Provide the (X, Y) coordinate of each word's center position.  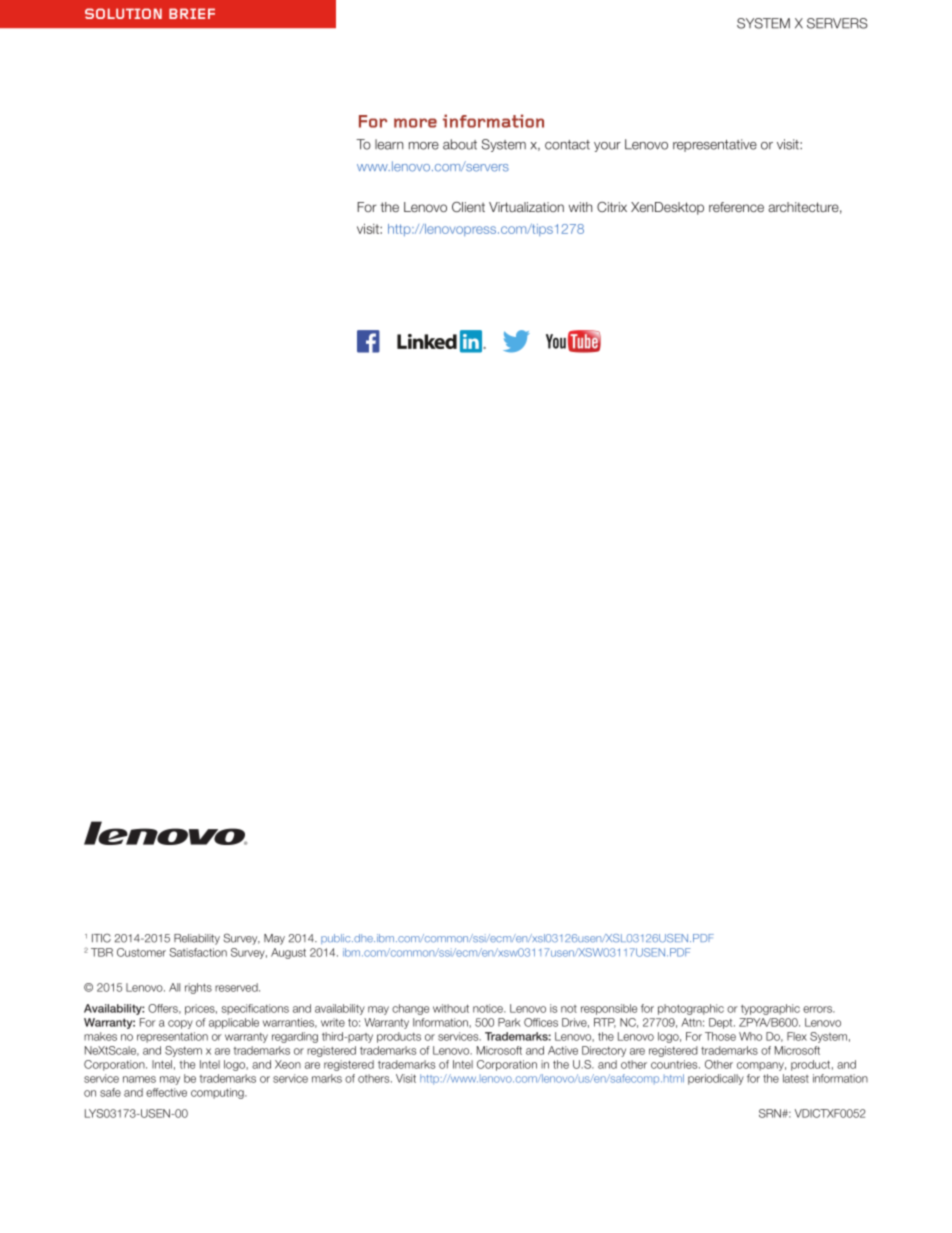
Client (468, 207)
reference (736, 207)
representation (172, 1037)
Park (509, 1022)
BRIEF (192, 13)
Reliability (197, 939)
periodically (716, 1079)
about (460, 144)
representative (715, 145)
